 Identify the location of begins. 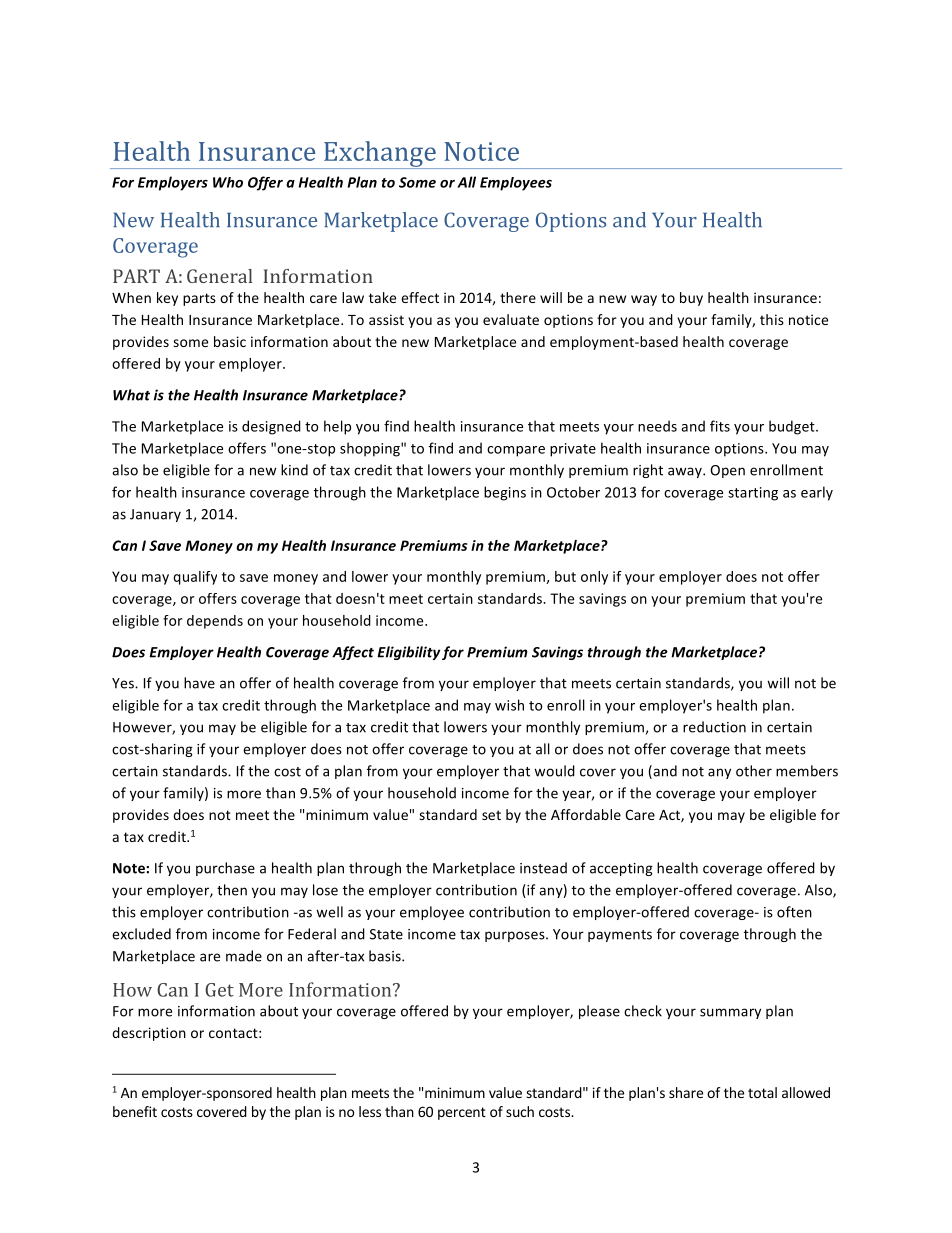
(505, 493).
